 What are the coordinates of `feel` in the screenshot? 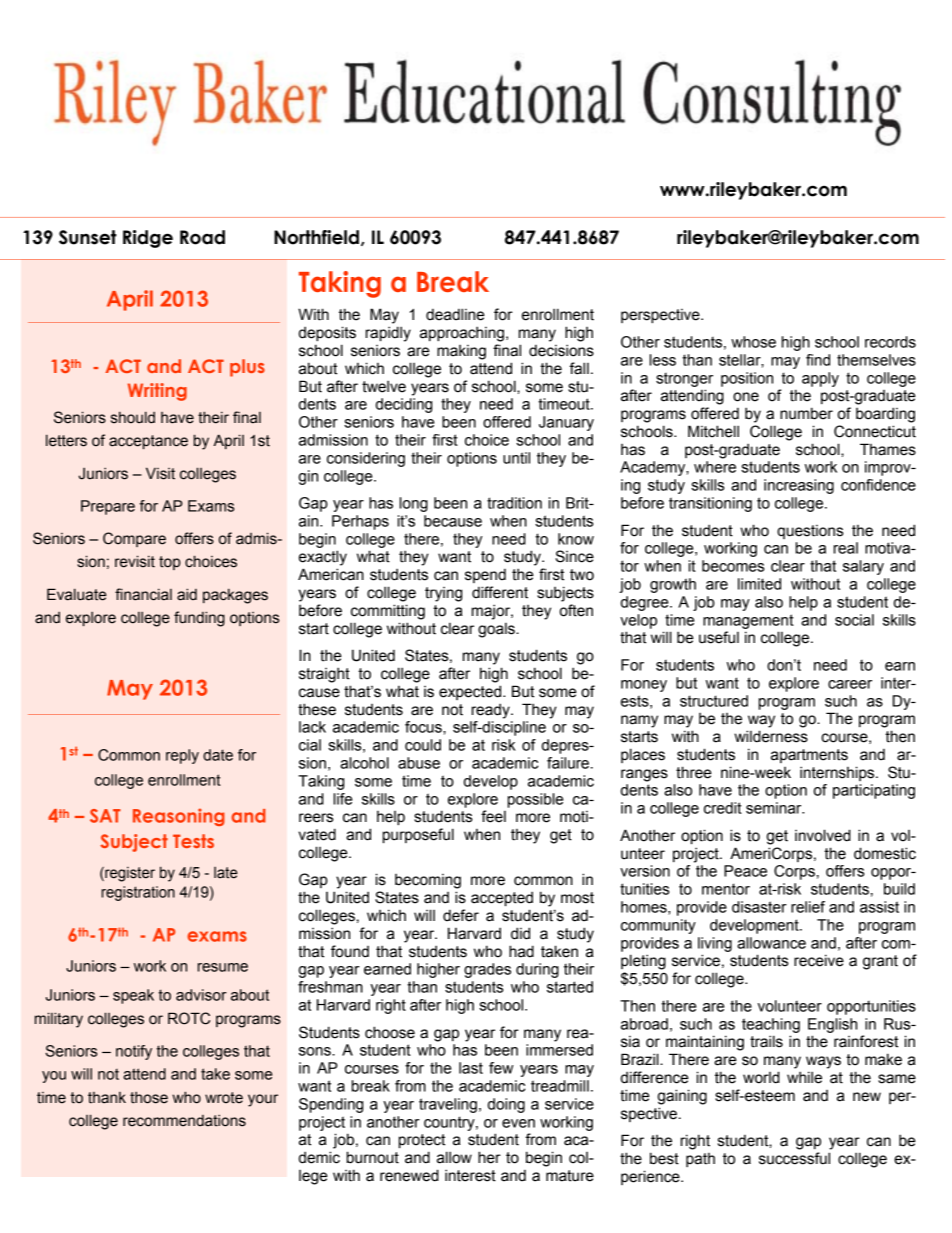 It's located at (493, 816).
